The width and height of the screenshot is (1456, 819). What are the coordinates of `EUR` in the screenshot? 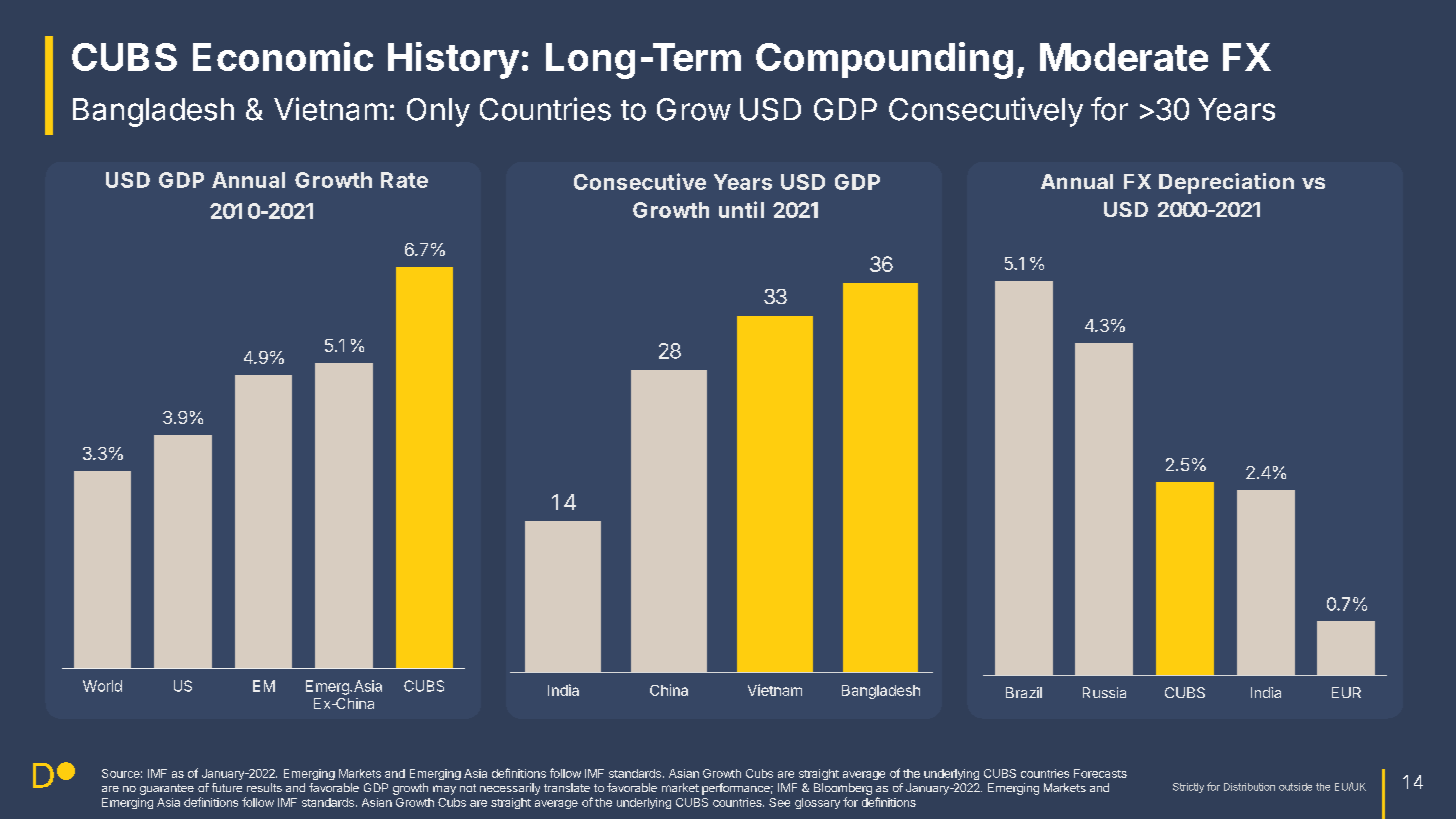 It's located at (1346, 692).
